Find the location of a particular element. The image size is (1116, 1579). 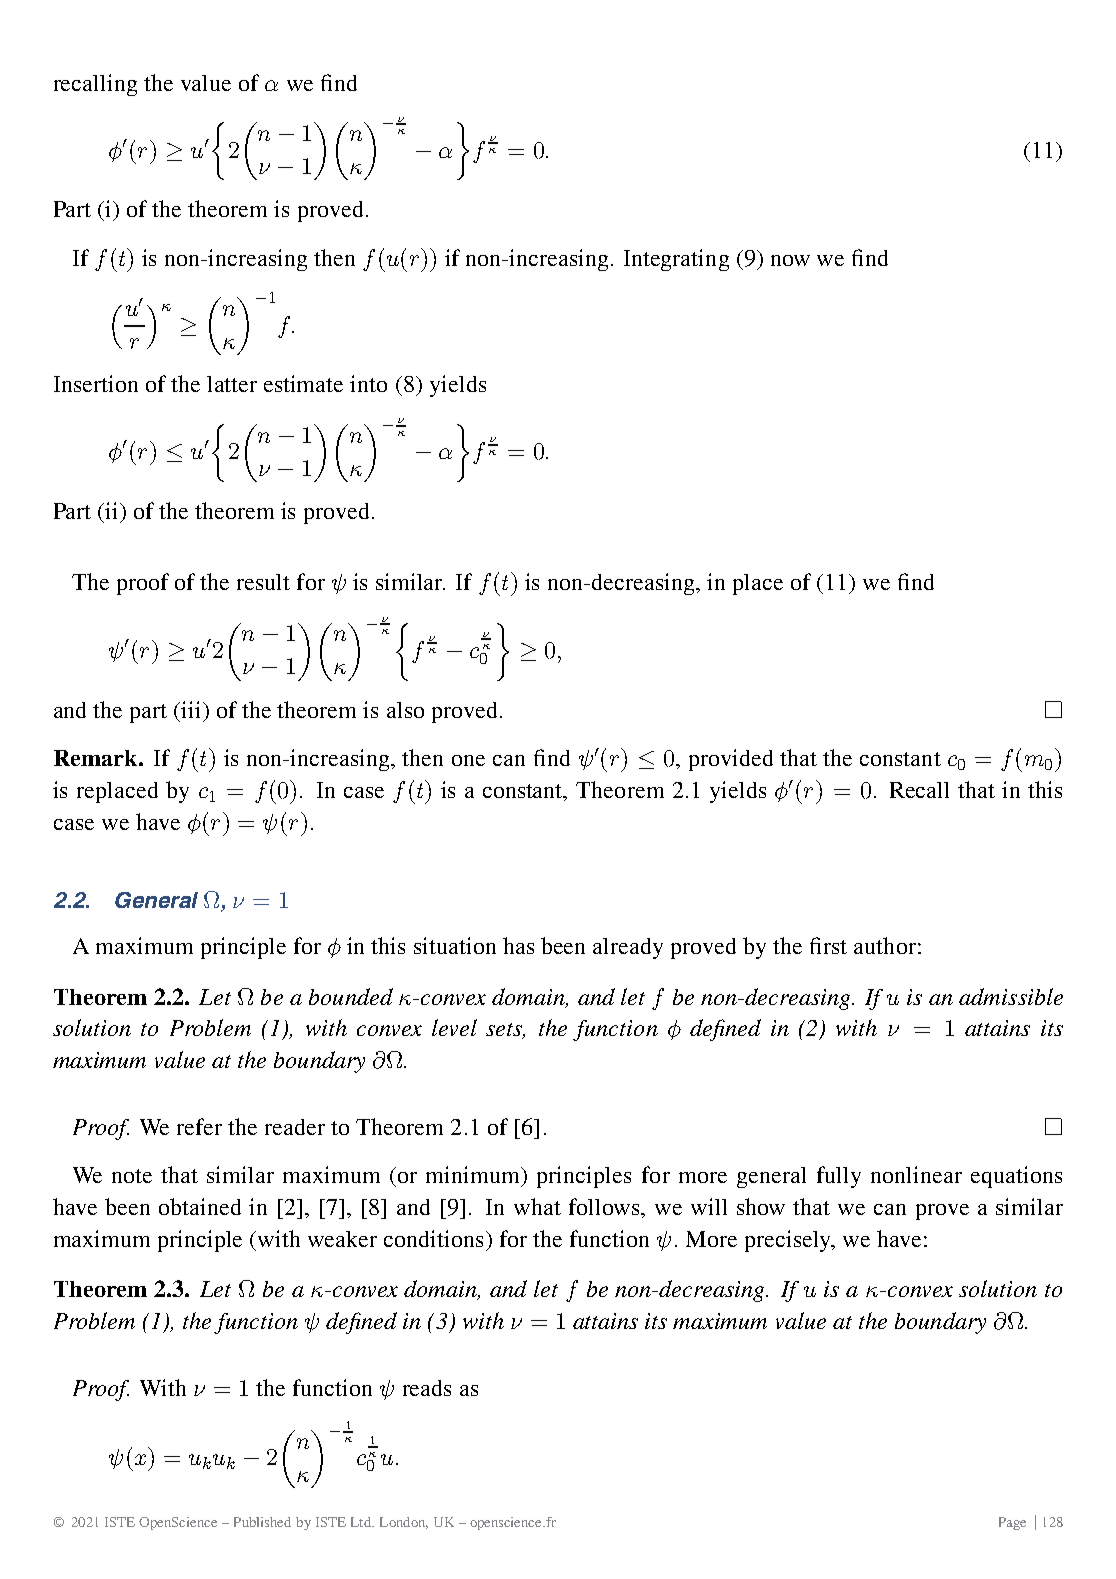

provided is located at coordinates (731, 760).
